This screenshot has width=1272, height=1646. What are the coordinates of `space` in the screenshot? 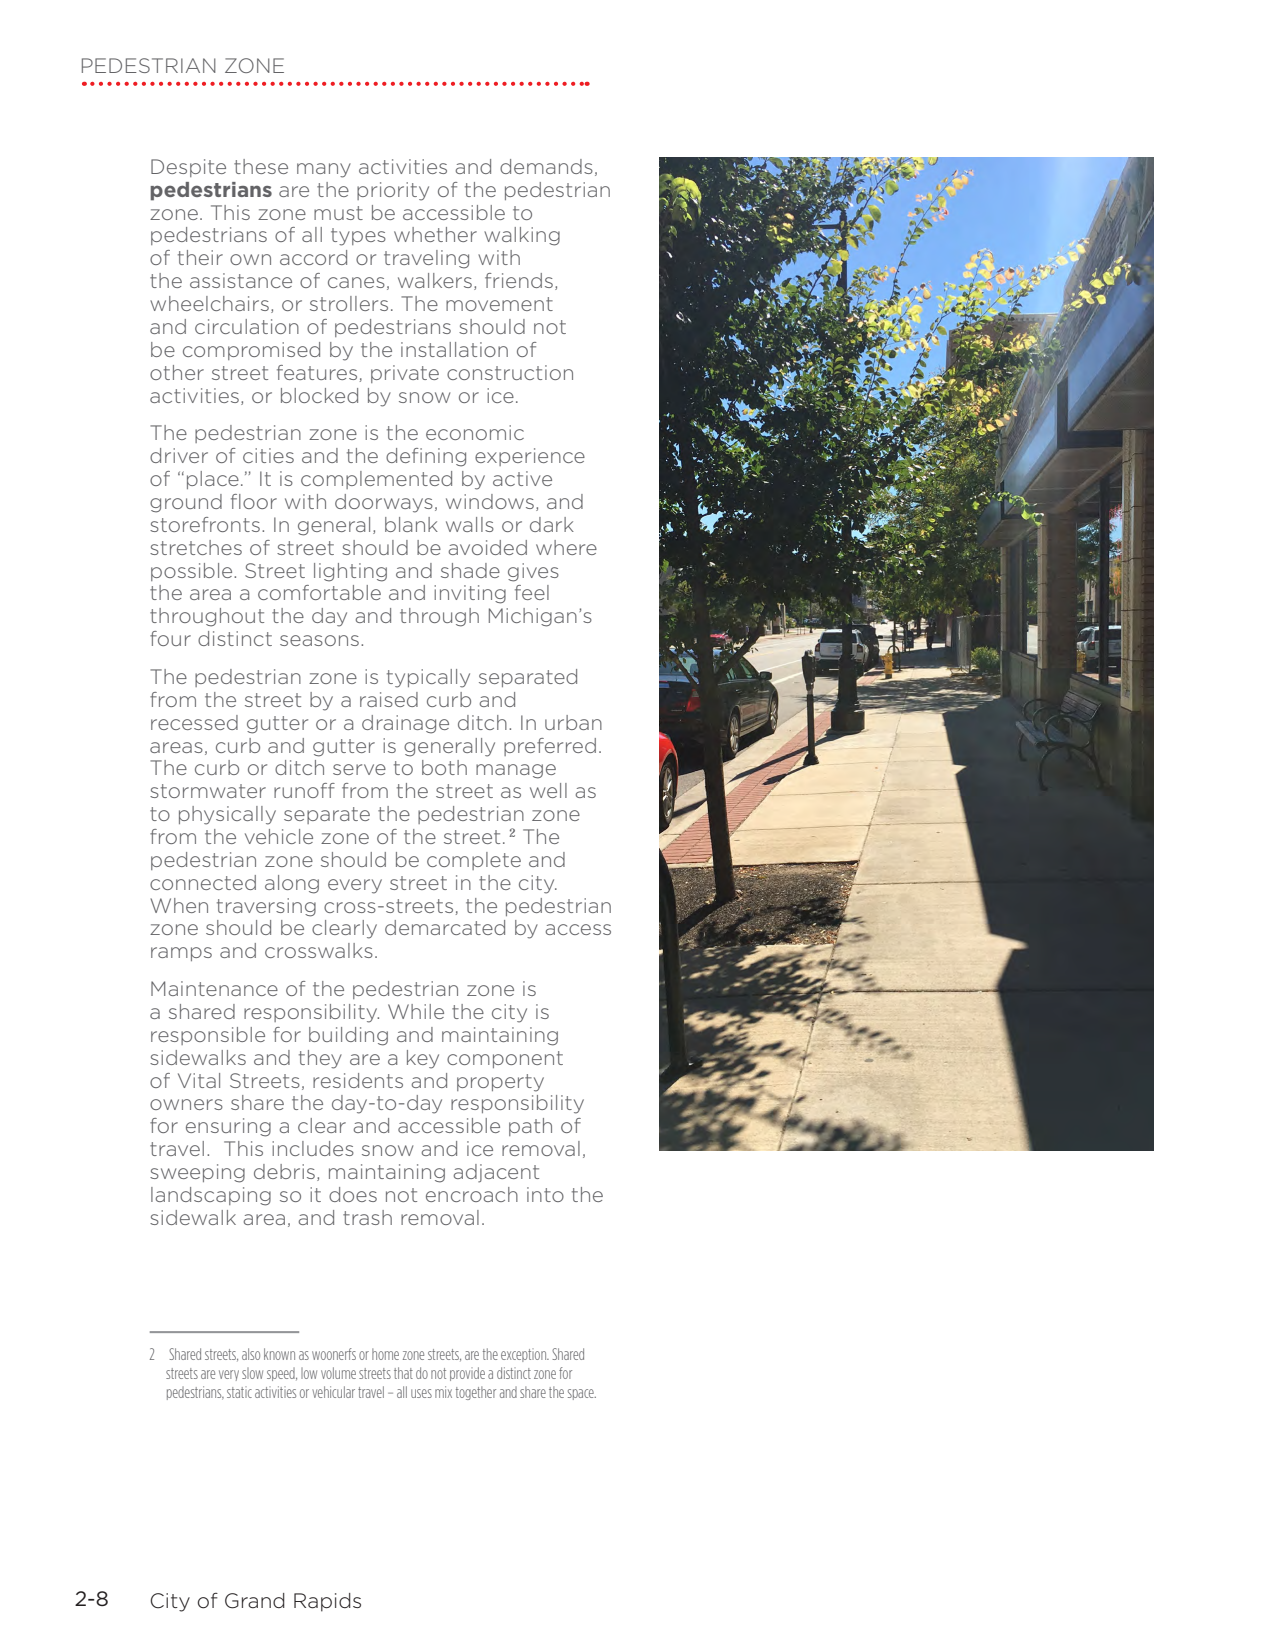 It's located at (582, 1394).
